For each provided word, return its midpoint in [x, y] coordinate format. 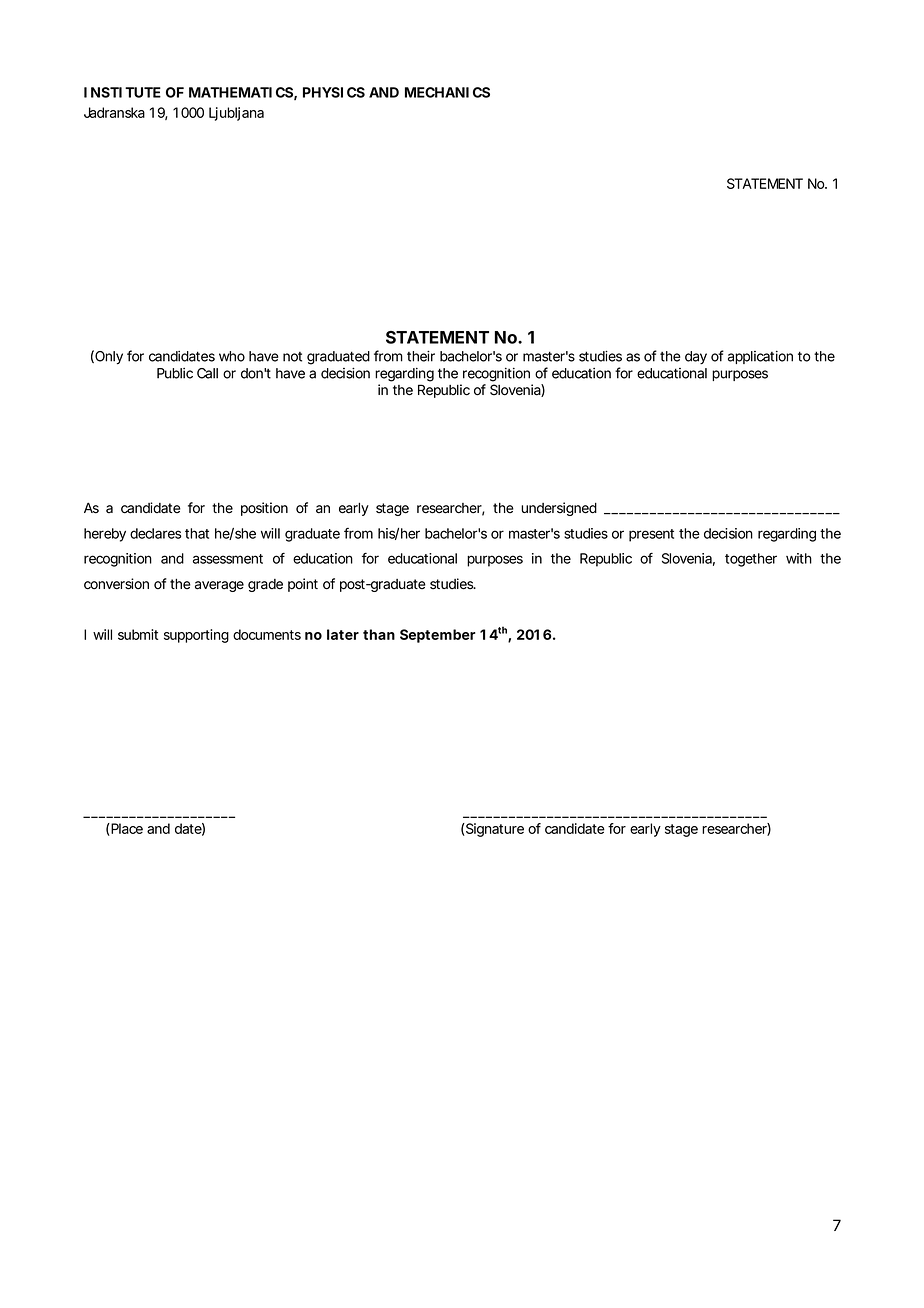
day [696, 357]
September [437, 636]
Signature [494, 830]
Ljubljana [236, 114]
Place [126, 829]
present [651, 535]
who [232, 356]
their [421, 356]
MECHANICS [447, 92]
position [264, 509]
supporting [196, 636]
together [751, 560]
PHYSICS [334, 92]
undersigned [559, 509]
